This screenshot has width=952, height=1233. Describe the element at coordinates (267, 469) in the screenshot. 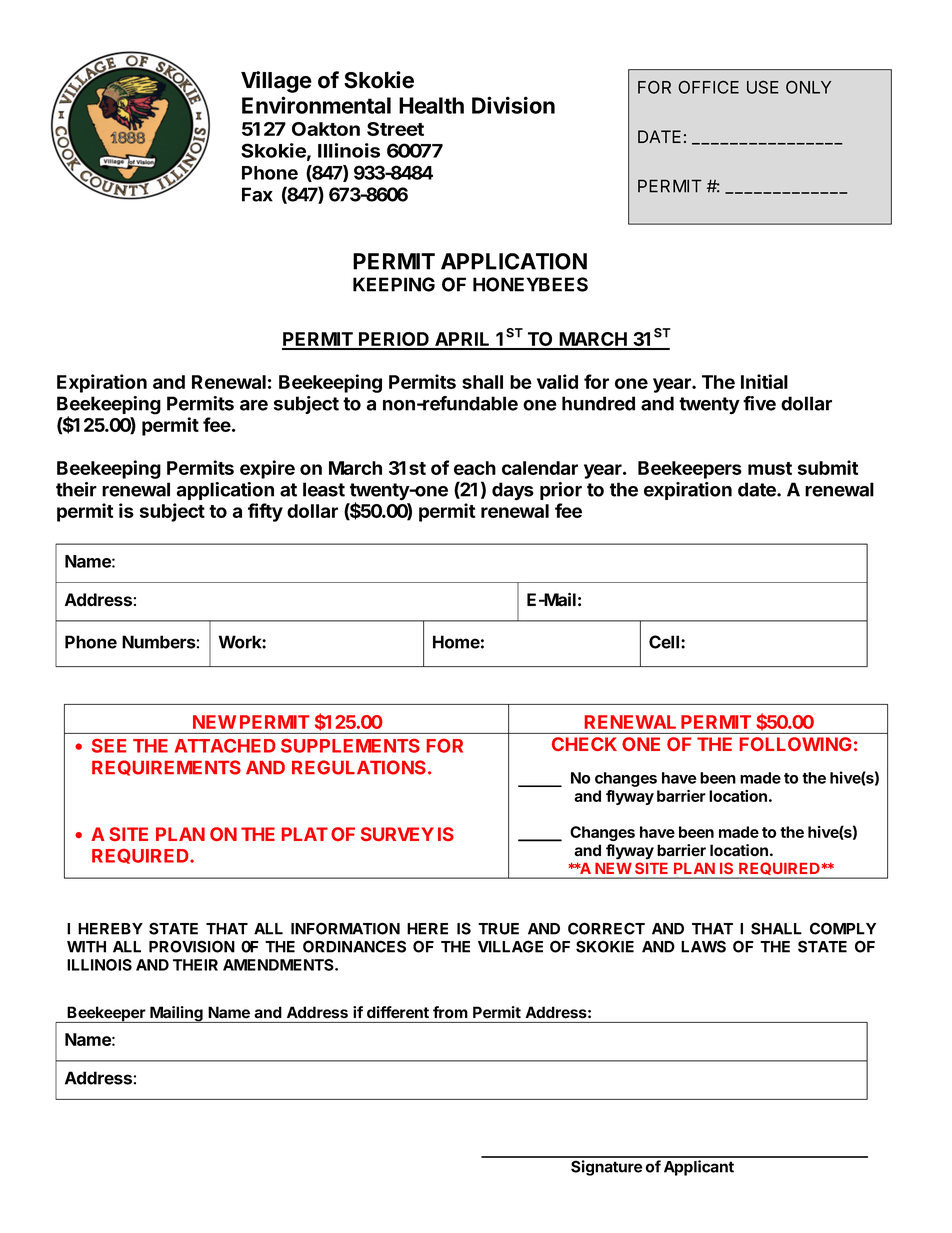

I see `expire` at that location.
